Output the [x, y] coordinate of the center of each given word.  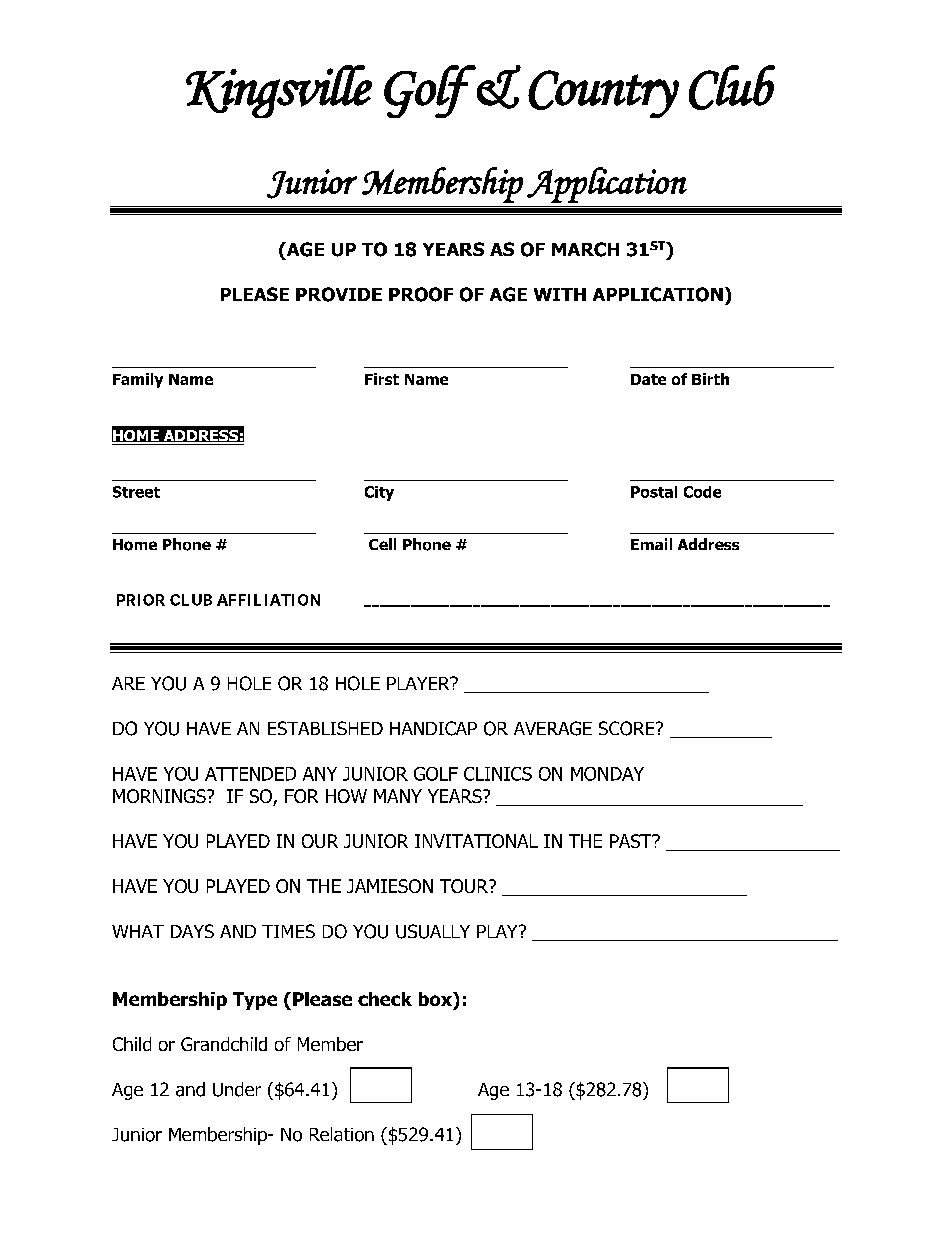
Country [603, 94]
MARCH [585, 249]
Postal [654, 492]
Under [237, 1089]
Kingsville [279, 91]
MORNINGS [160, 796]
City [379, 493]
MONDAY [607, 774]
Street [136, 492]
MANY [398, 796]
